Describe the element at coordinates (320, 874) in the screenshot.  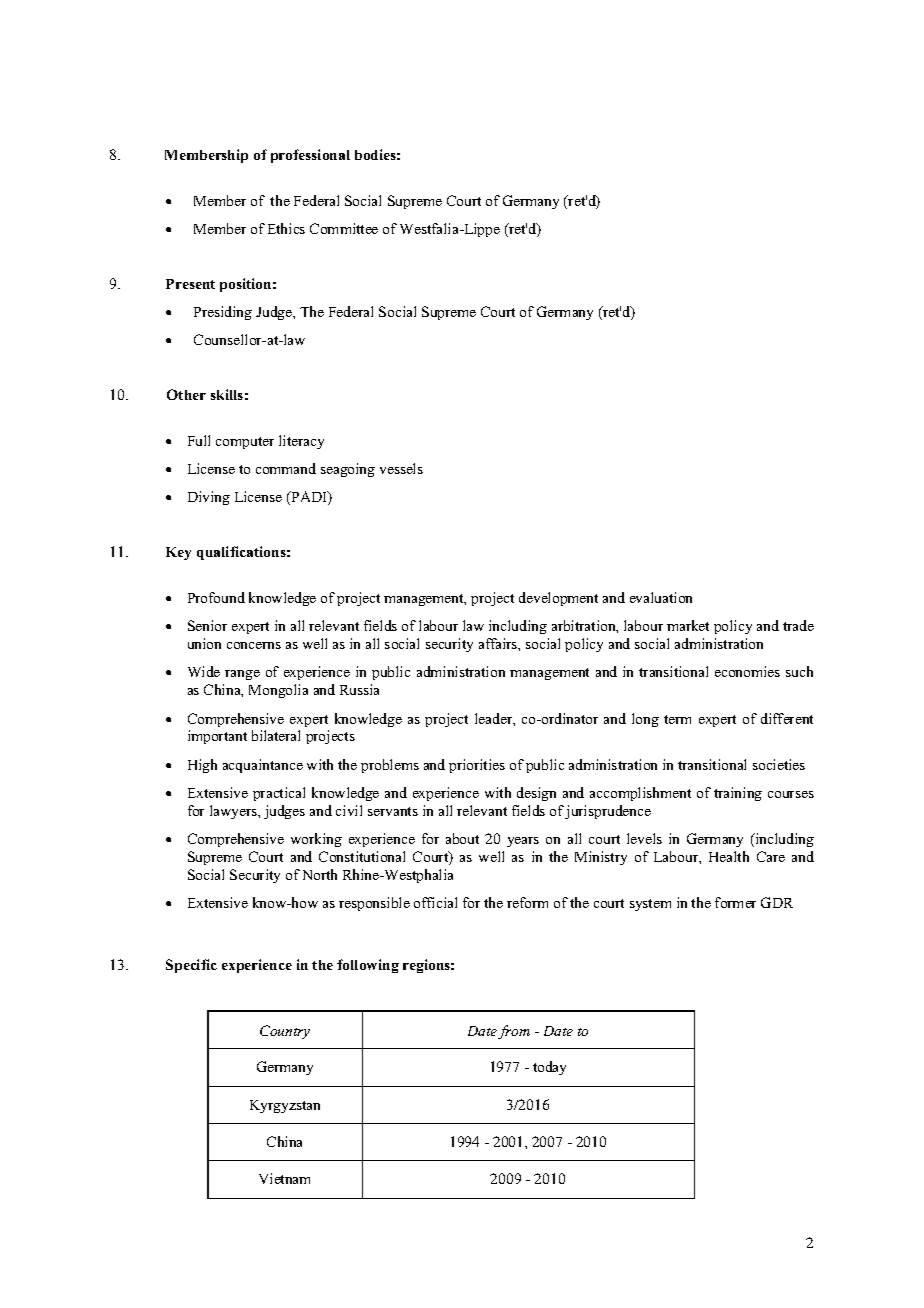
I see `North` at that location.
